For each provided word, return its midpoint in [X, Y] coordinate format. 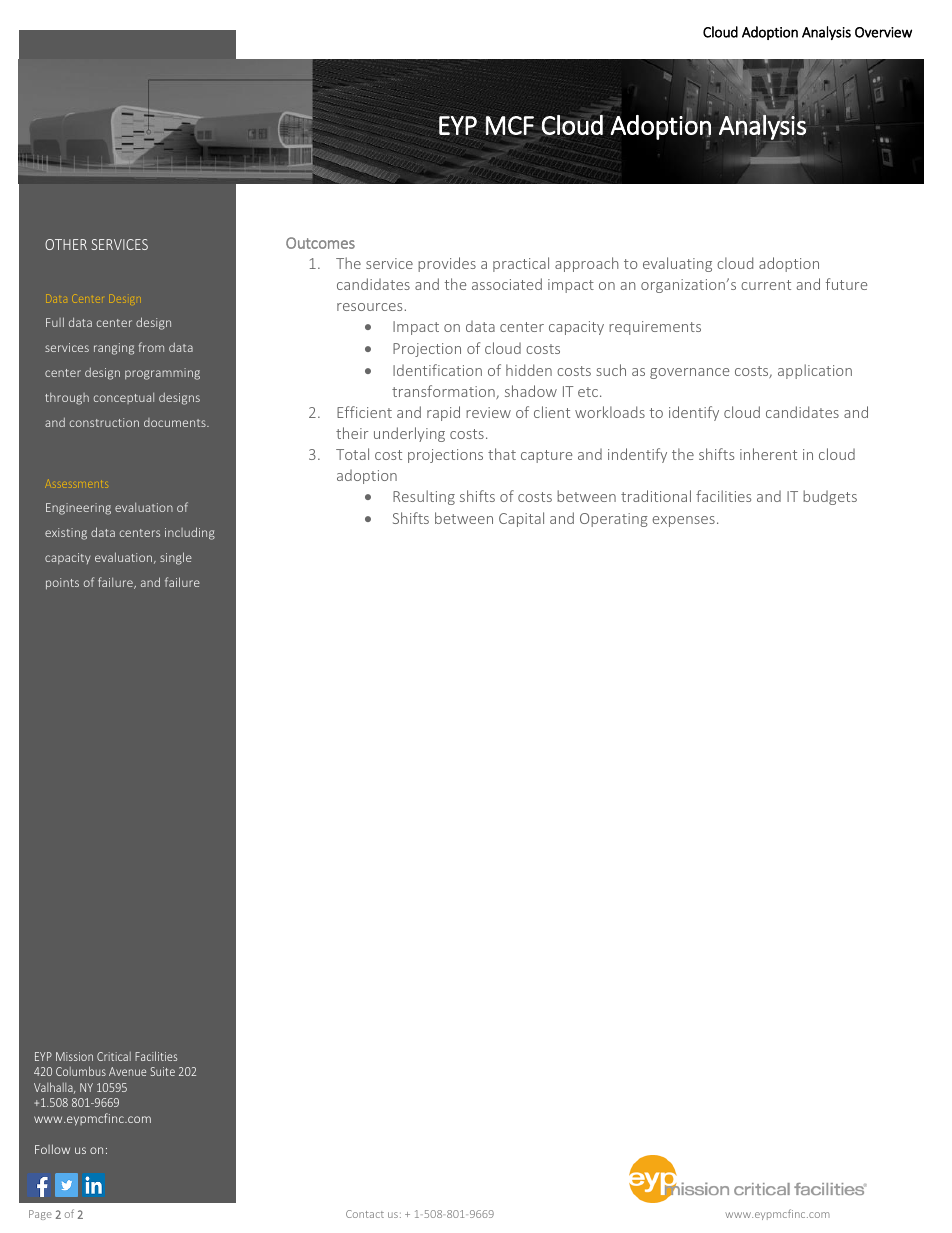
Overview [883, 32]
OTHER [66, 244]
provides [447, 264]
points [62, 584]
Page [40, 1215]
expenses [684, 521]
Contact [365, 1214]
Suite [163, 1071]
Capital [521, 519]
